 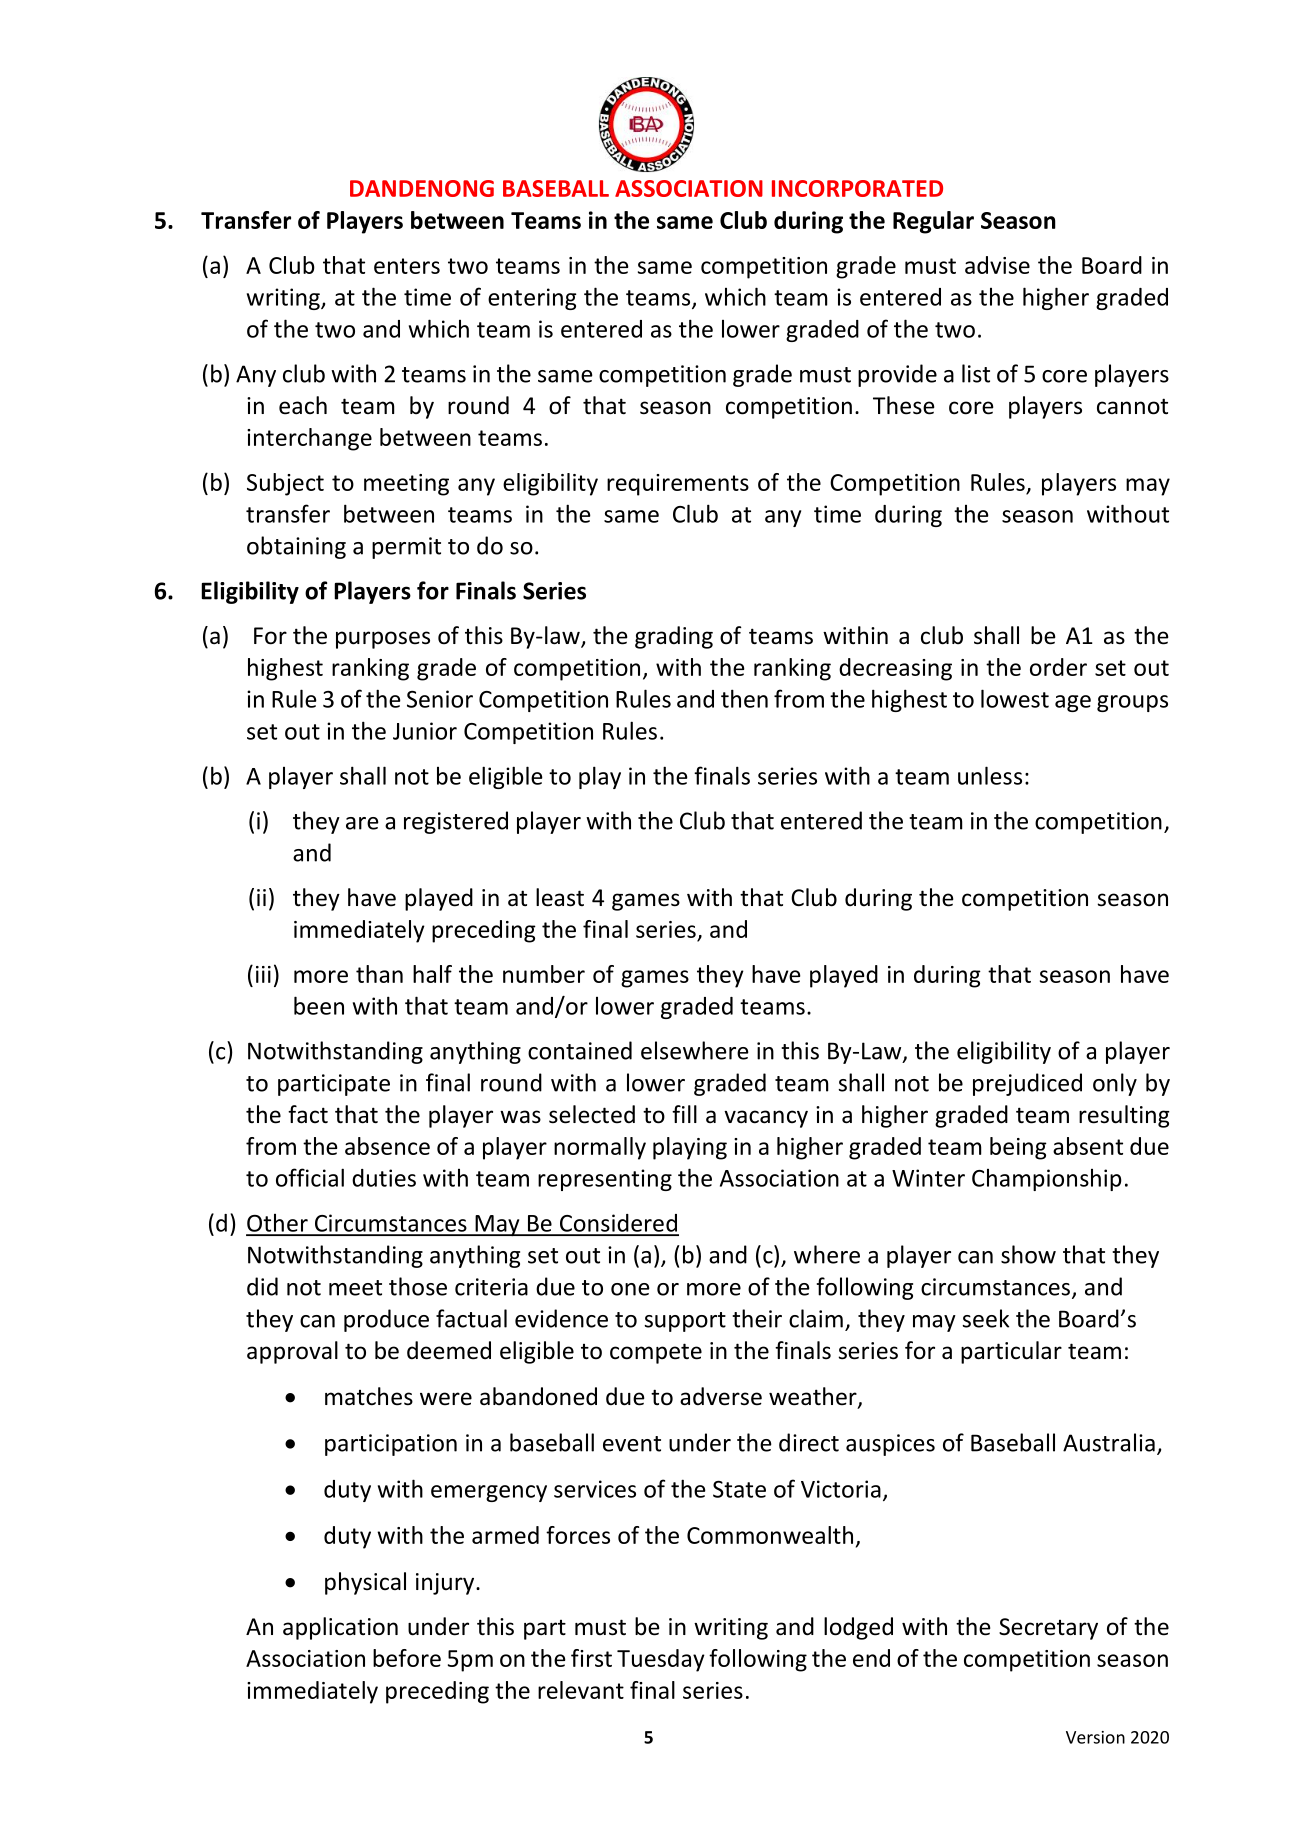 What do you see at coordinates (997, 265) in the image?
I see `advise` at bounding box center [997, 265].
